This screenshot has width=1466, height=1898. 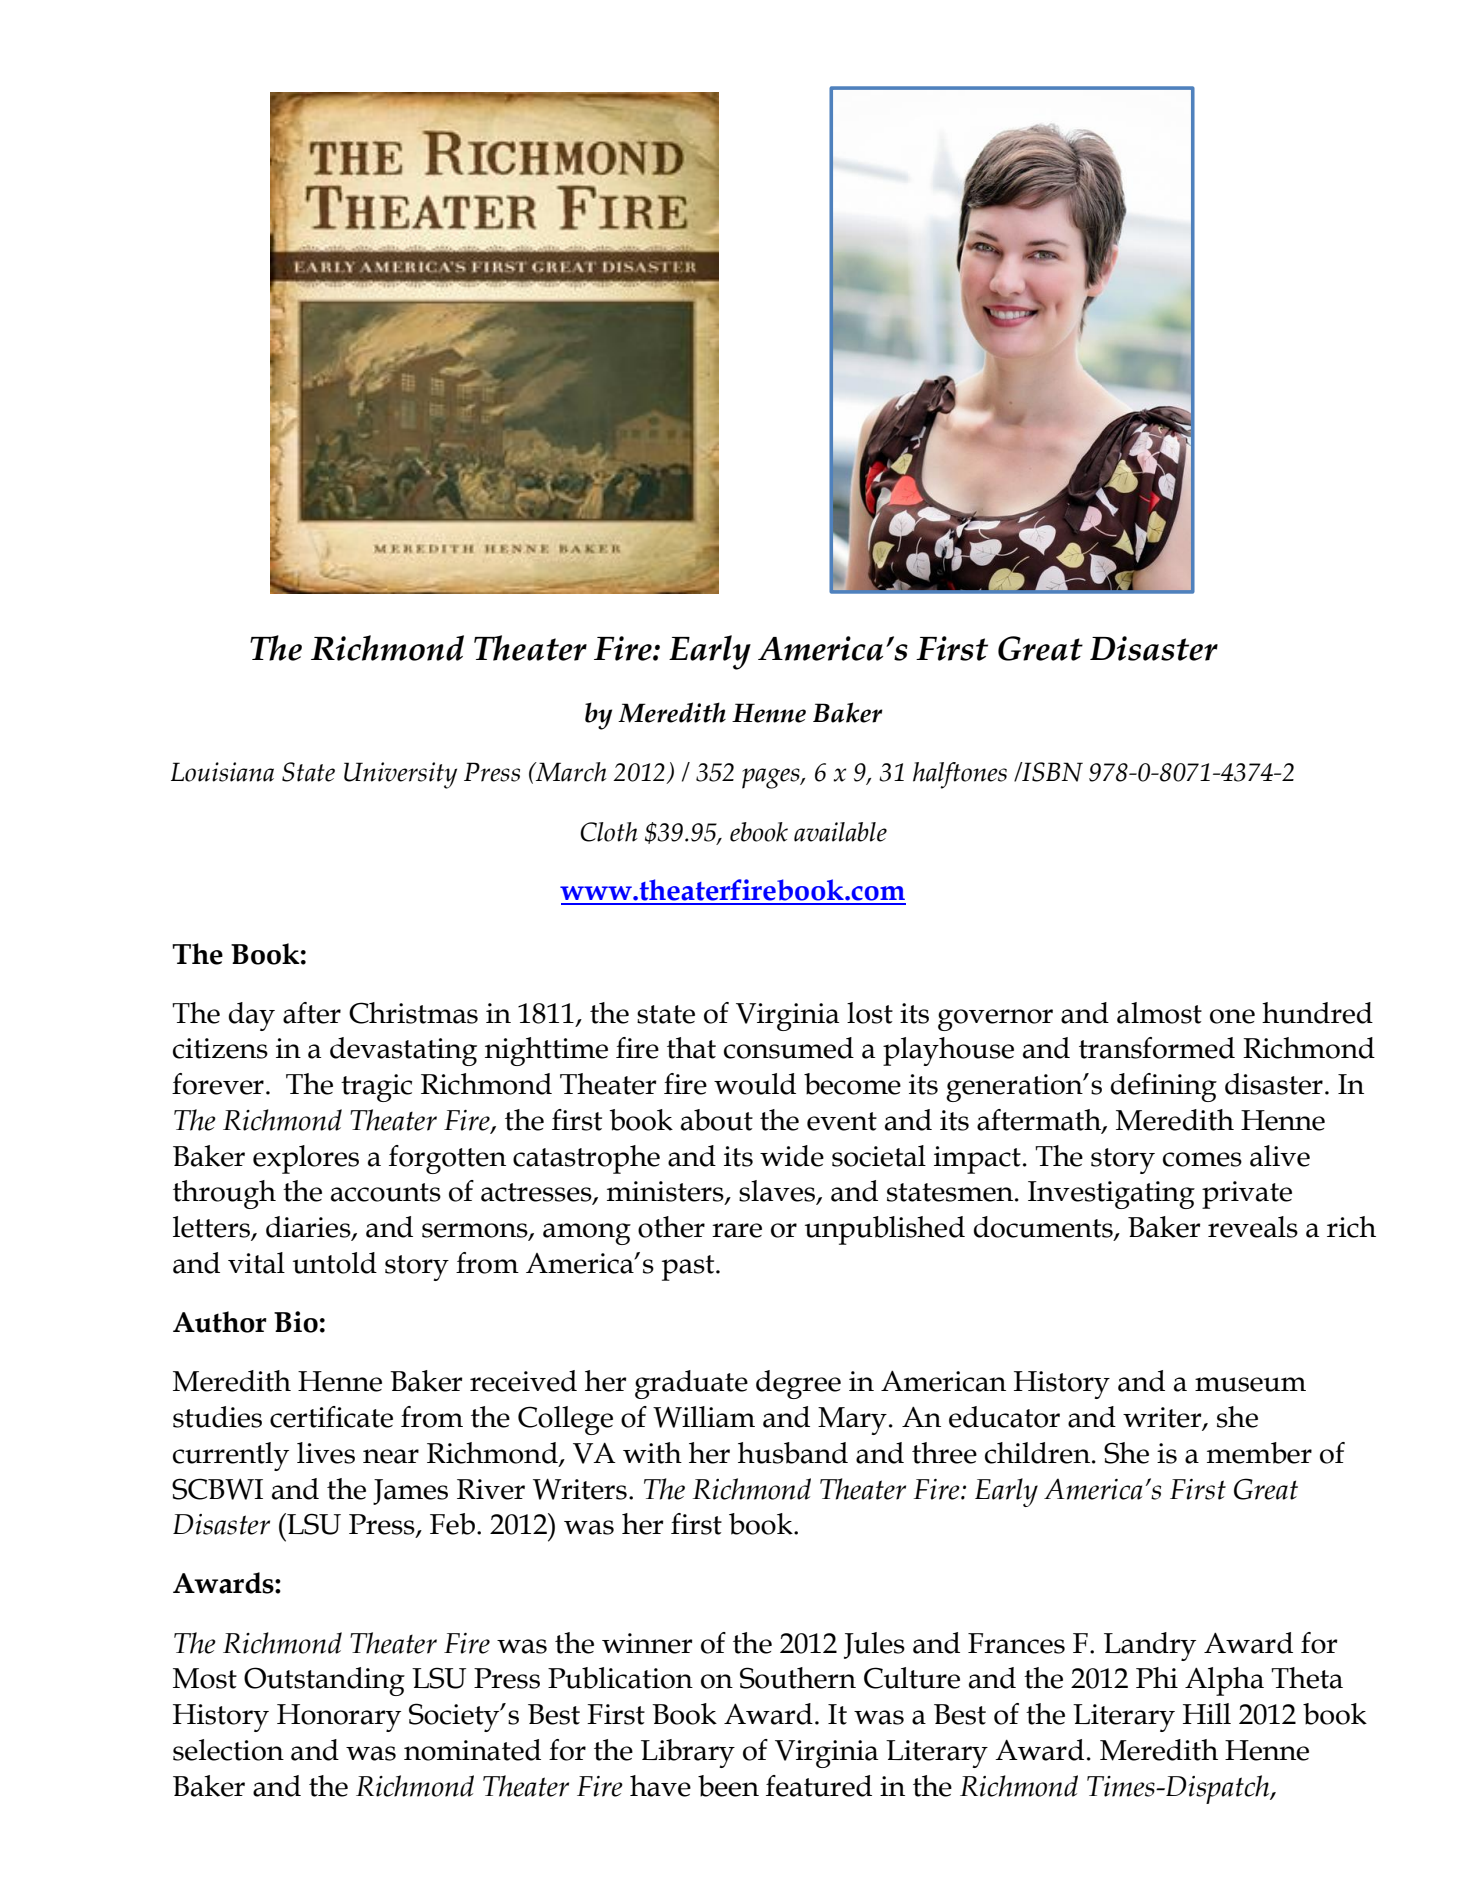 What do you see at coordinates (335, 1263) in the screenshot?
I see `untold` at bounding box center [335, 1263].
